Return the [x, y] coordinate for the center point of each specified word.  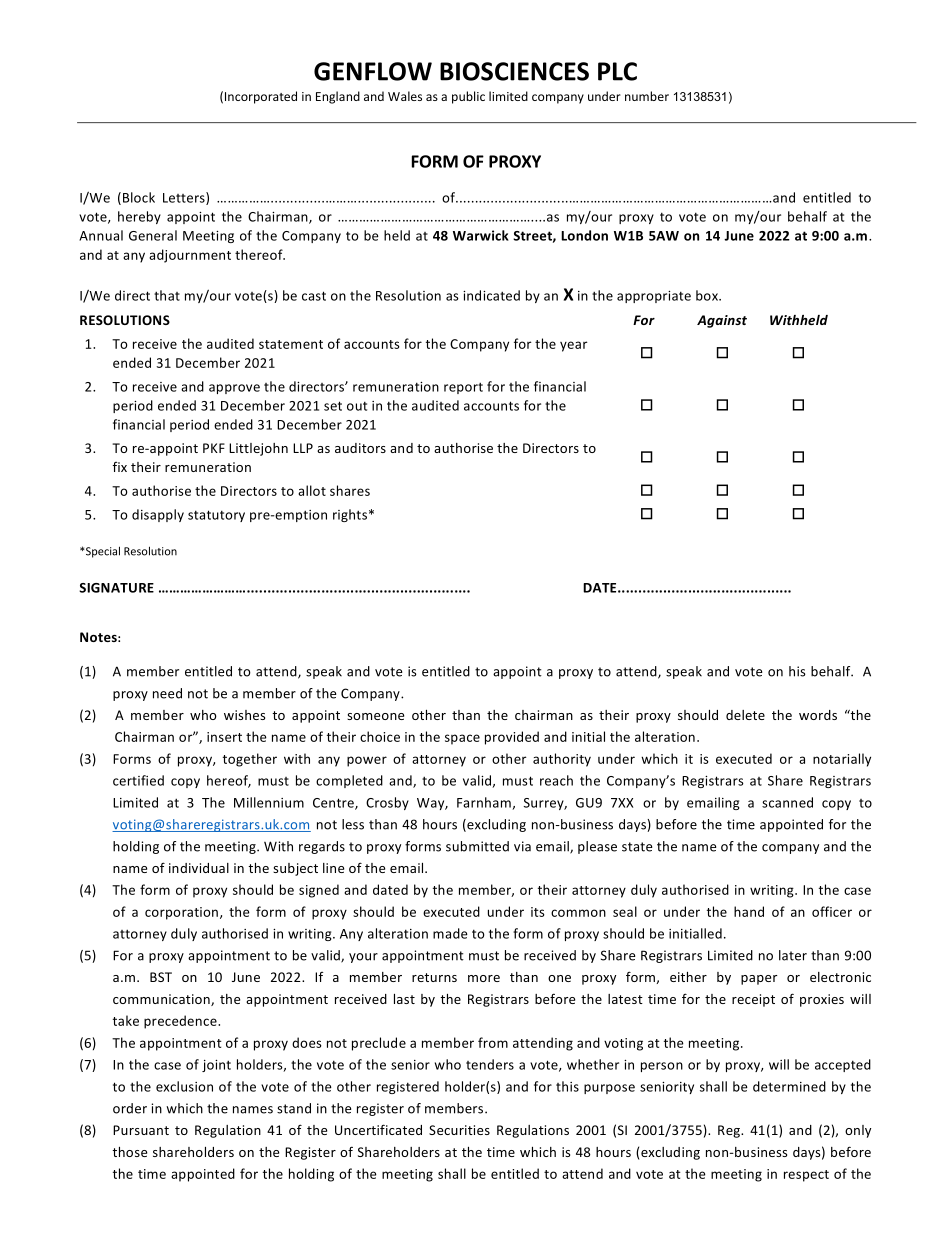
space [462, 739]
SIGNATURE [116, 588]
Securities [459, 1130]
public [468, 97]
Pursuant [141, 1130]
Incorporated [261, 97]
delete [745, 715]
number [647, 96]
